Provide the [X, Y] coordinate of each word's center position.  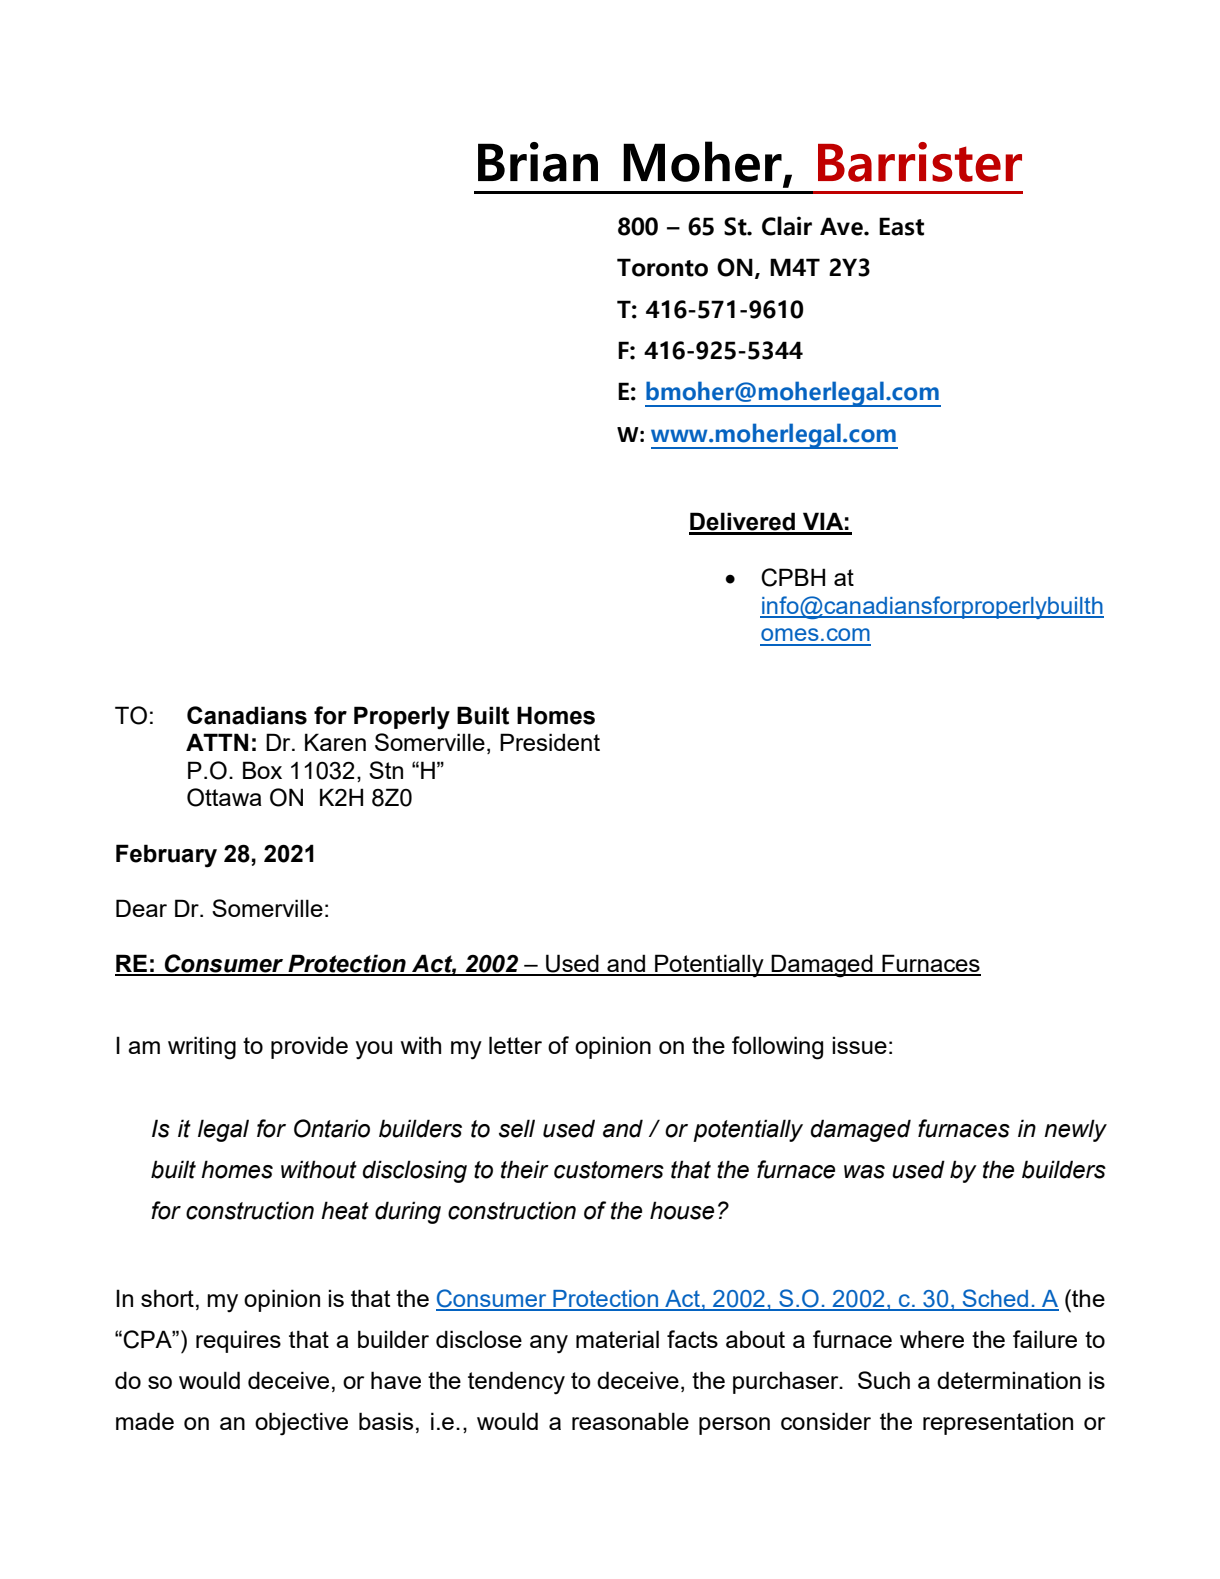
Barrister [920, 162]
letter [515, 1045]
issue [859, 1045]
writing [202, 1048]
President [550, 742]
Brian [538, 162]
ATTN [217, 742]
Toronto [662, 267]
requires [238, 1341]
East [901, 226]
